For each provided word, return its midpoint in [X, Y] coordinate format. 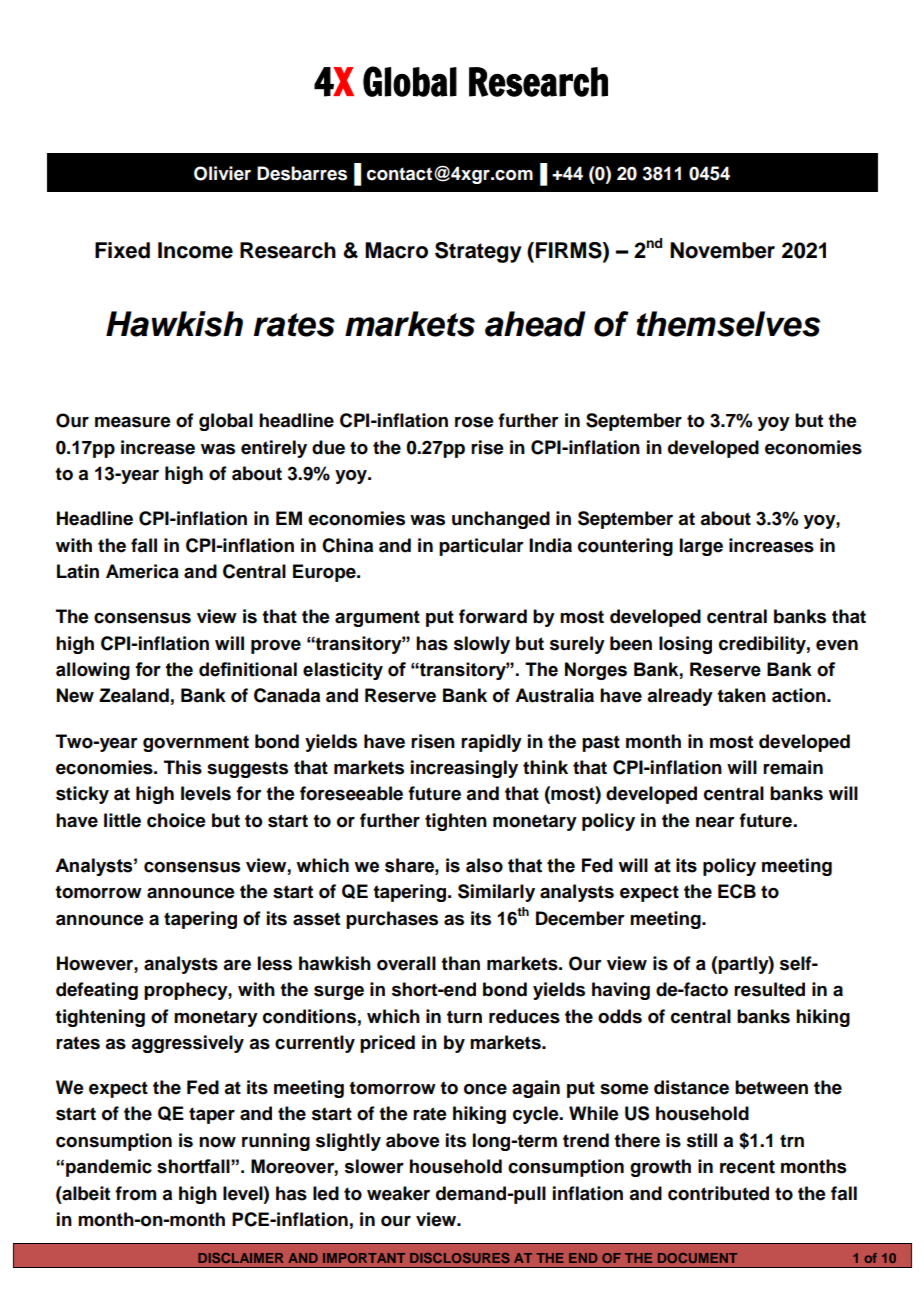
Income [195, 250]
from [135, 1193]
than [460, 963]
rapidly [491, 743]
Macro [396, 250]
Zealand [134, 695]
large [701, 547]
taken [741, 695]
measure [133, 422]
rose [474, 422]
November [722, 250]
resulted [769, 989]
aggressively [187, 1044]
